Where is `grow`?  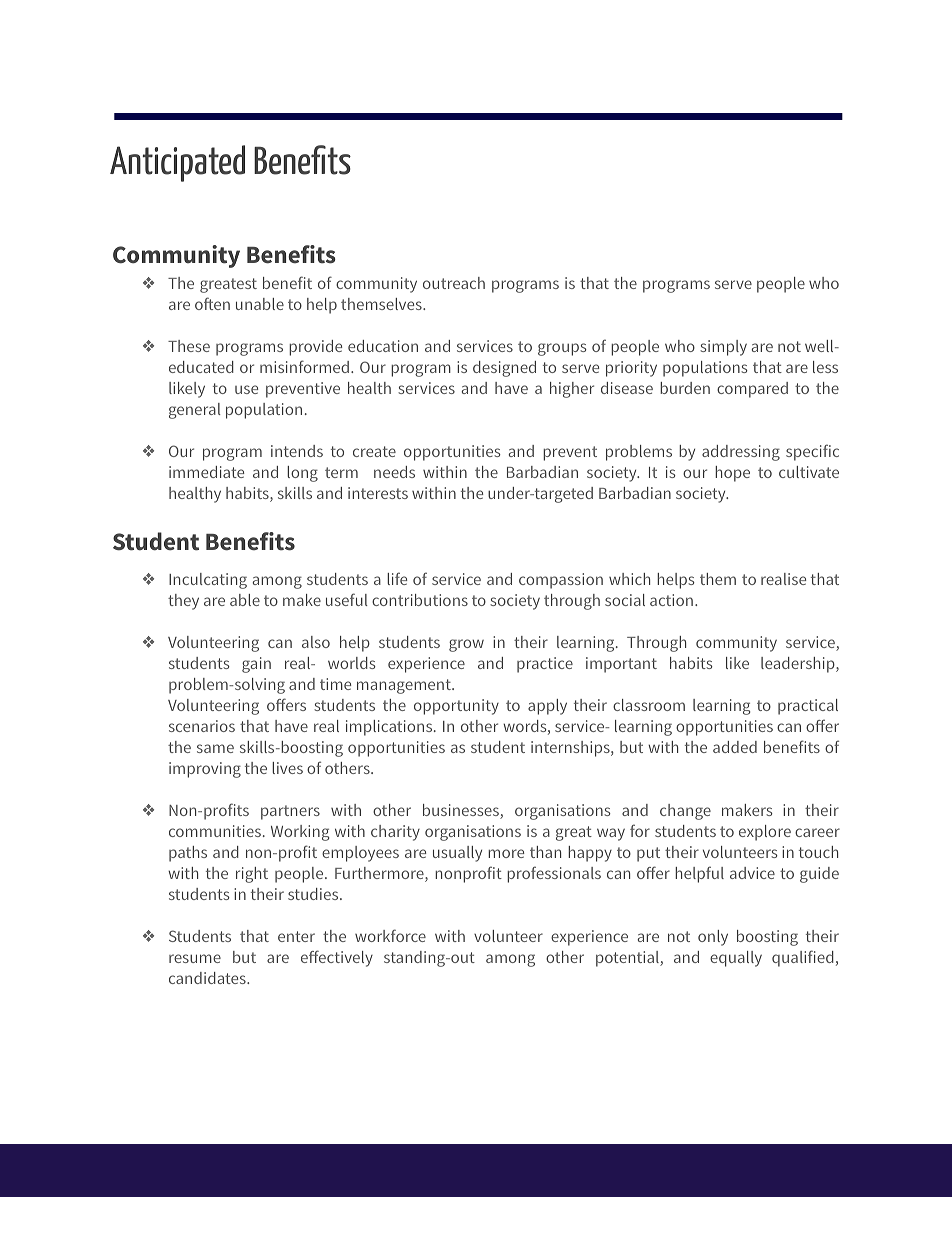 grow is located at coordinates (466, 645).
